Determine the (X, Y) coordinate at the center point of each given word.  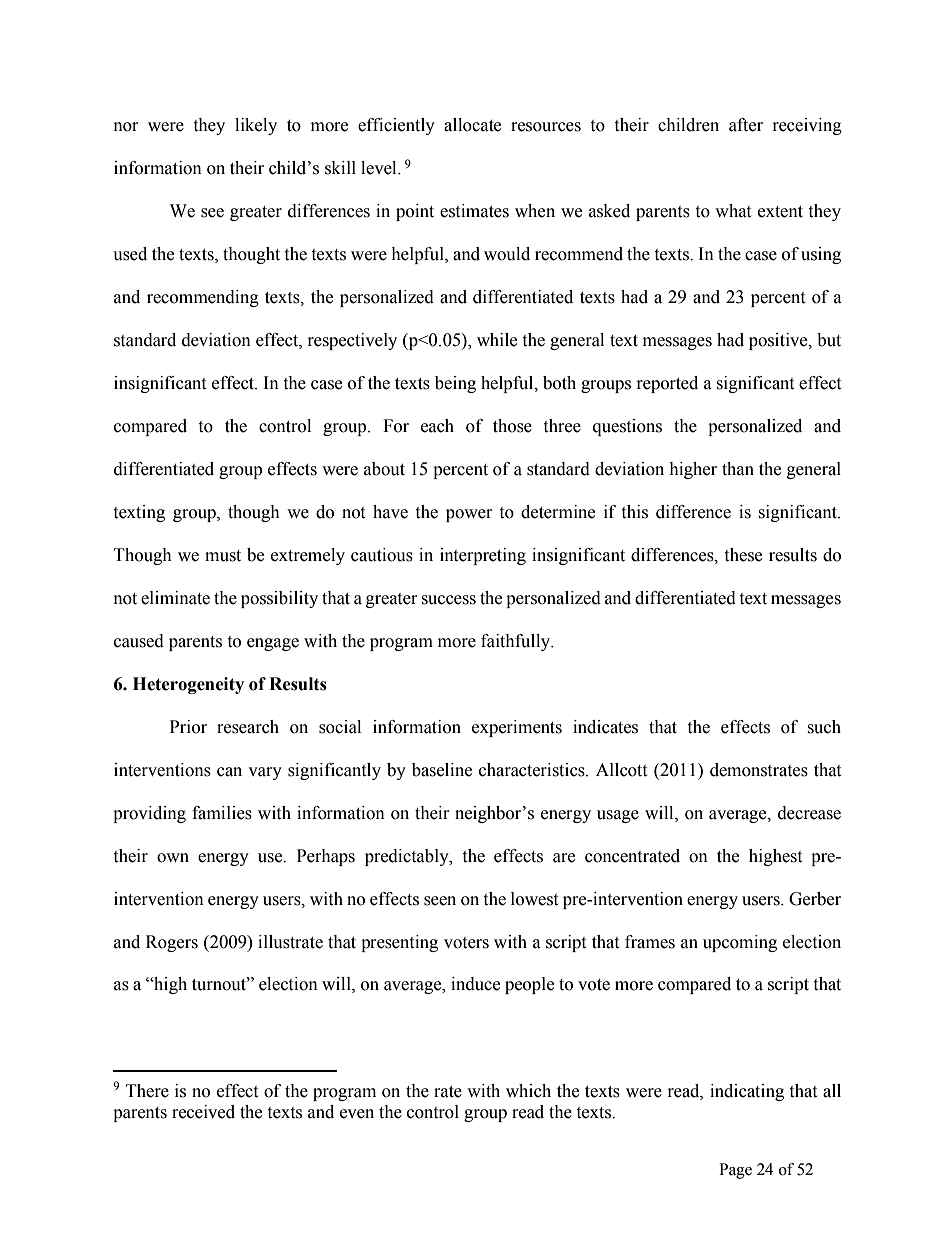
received (203, 1112)
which (528, 1091)
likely (256, 126)
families (222, 813)
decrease (809, 813)
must (223, 556)
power (469, 515)
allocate (472, 125)
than (738, 469)
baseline (442, 770)
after (746, 125)
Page (735, 1171)
